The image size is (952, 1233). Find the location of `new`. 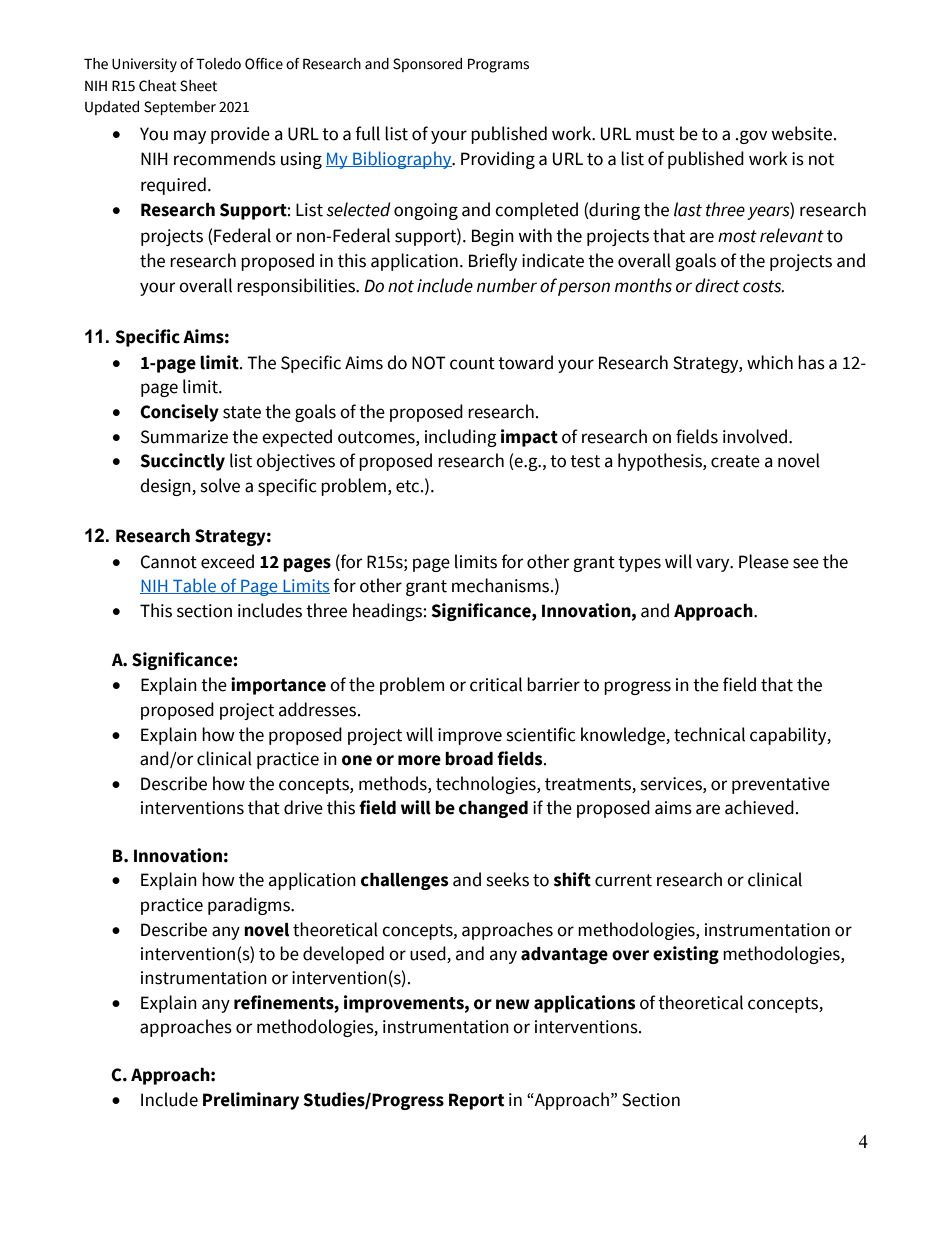

new is located at coordinates (513, 1004).
